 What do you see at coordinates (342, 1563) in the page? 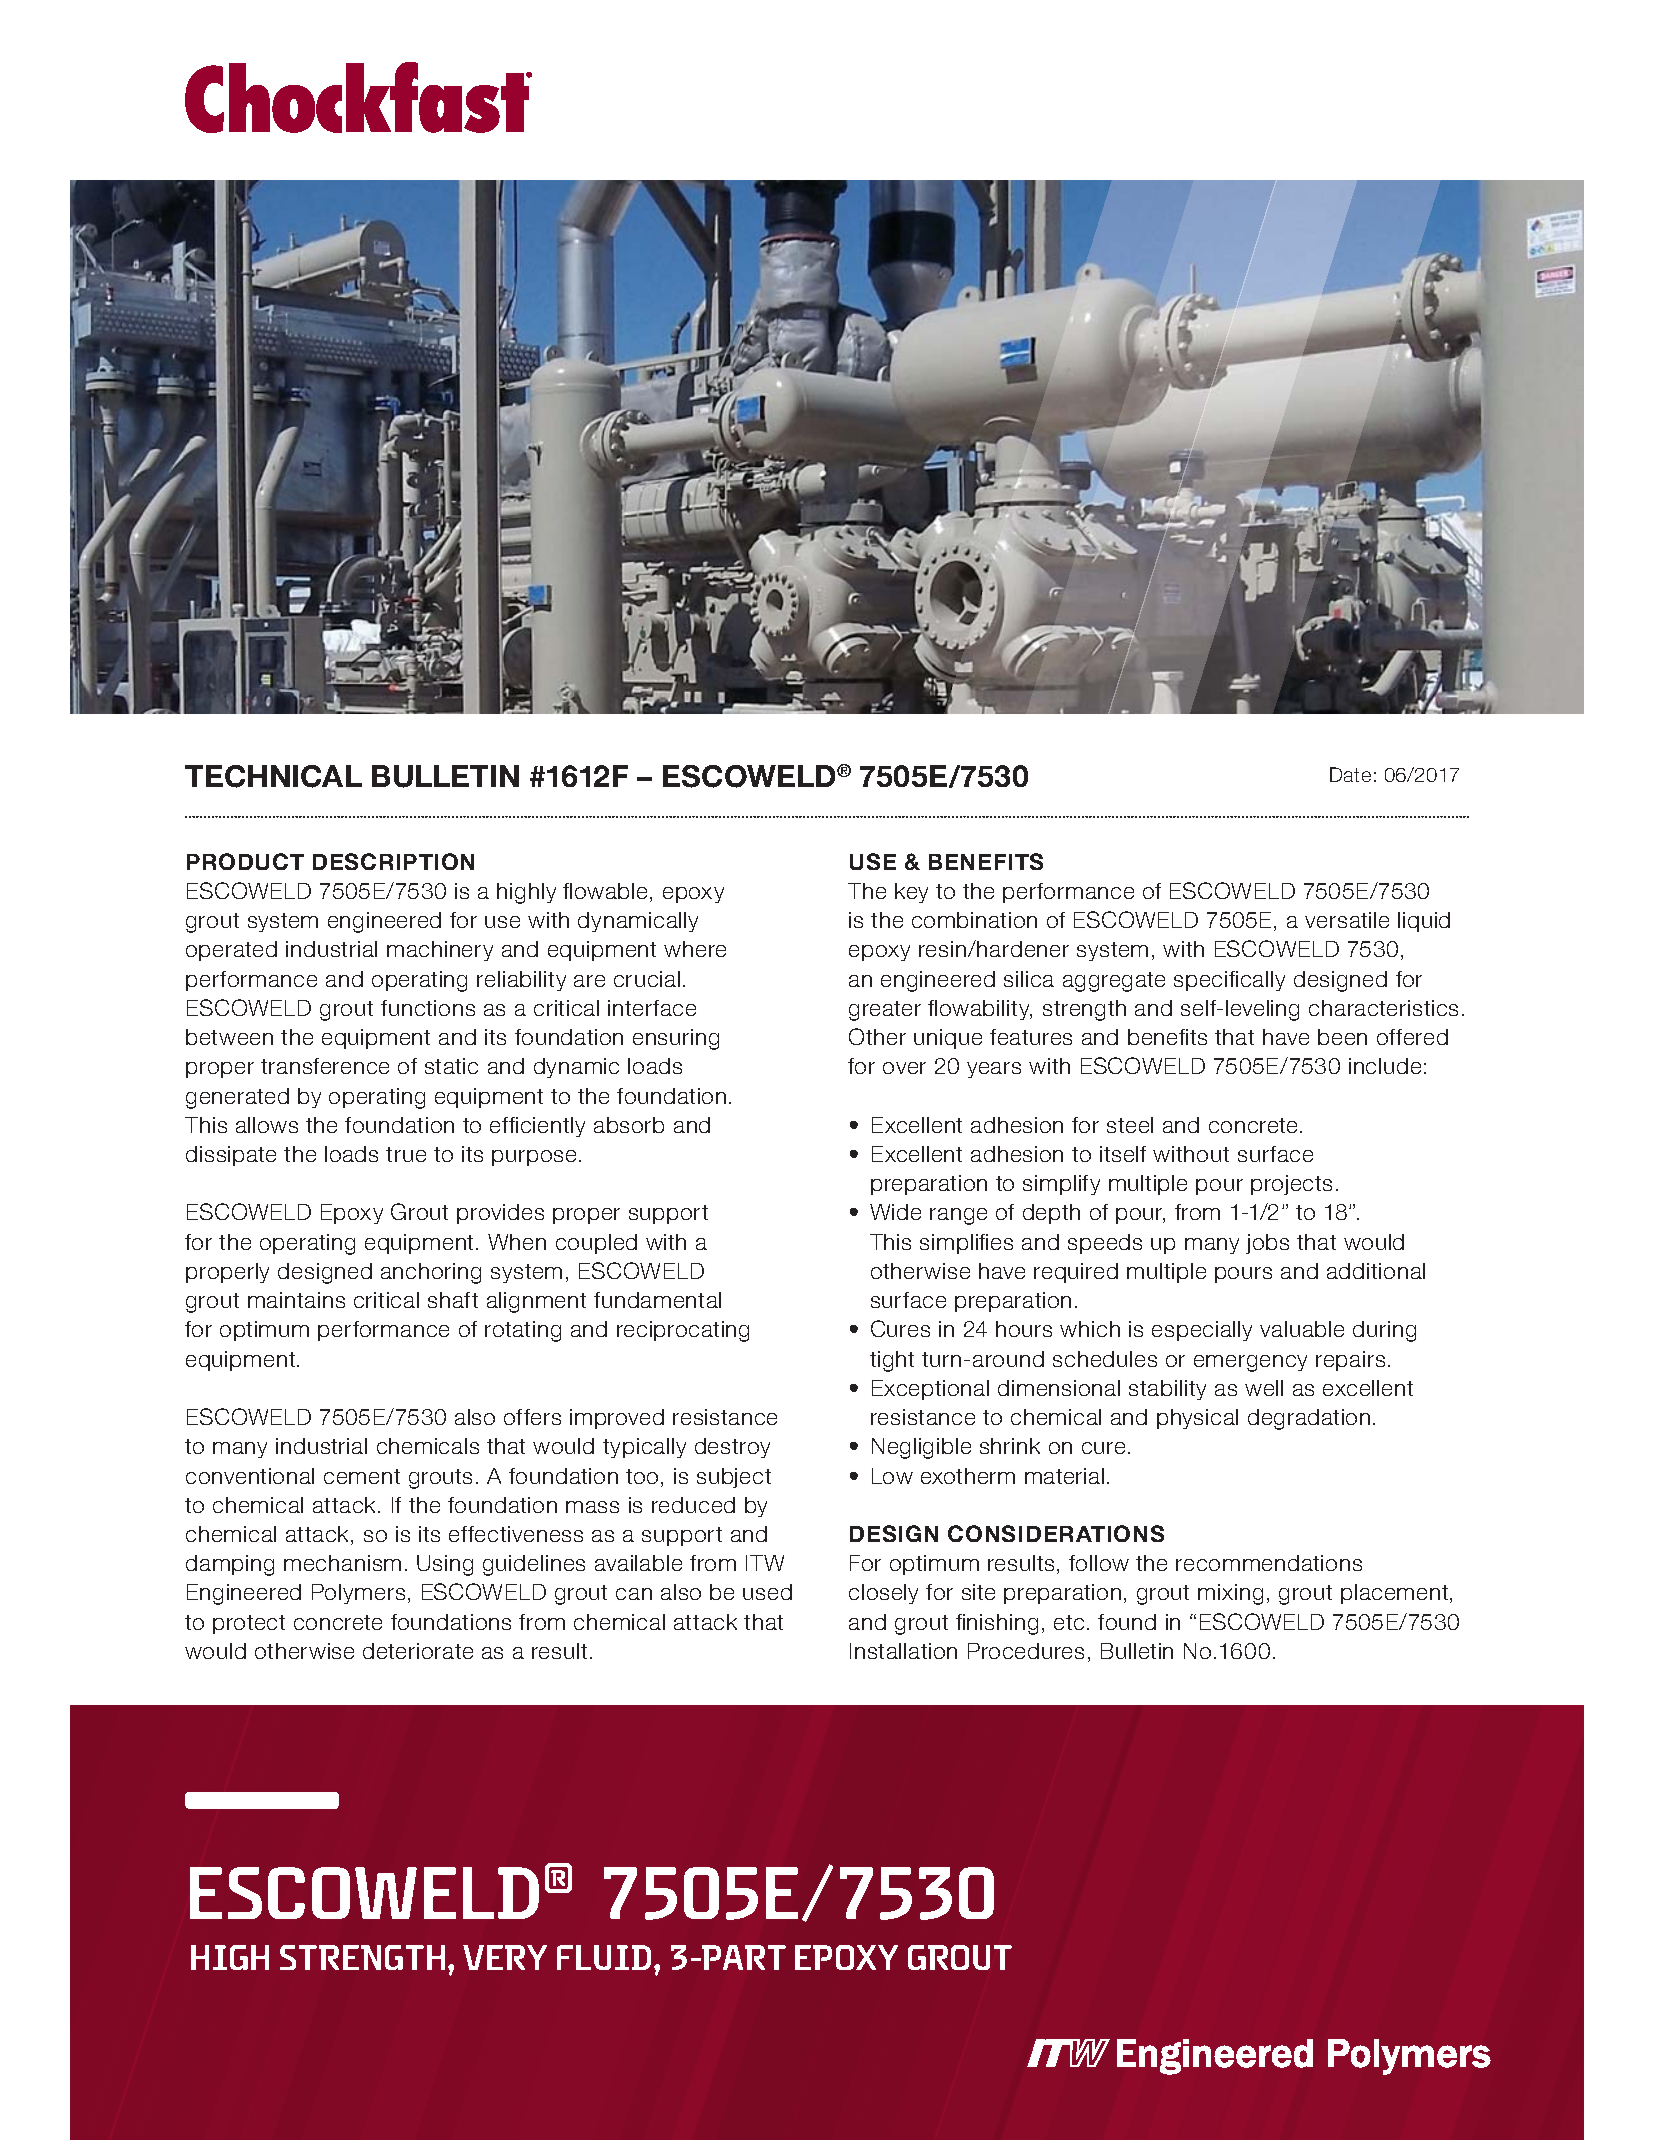
I see `mechanism` at bounding box center [342, 1563].
